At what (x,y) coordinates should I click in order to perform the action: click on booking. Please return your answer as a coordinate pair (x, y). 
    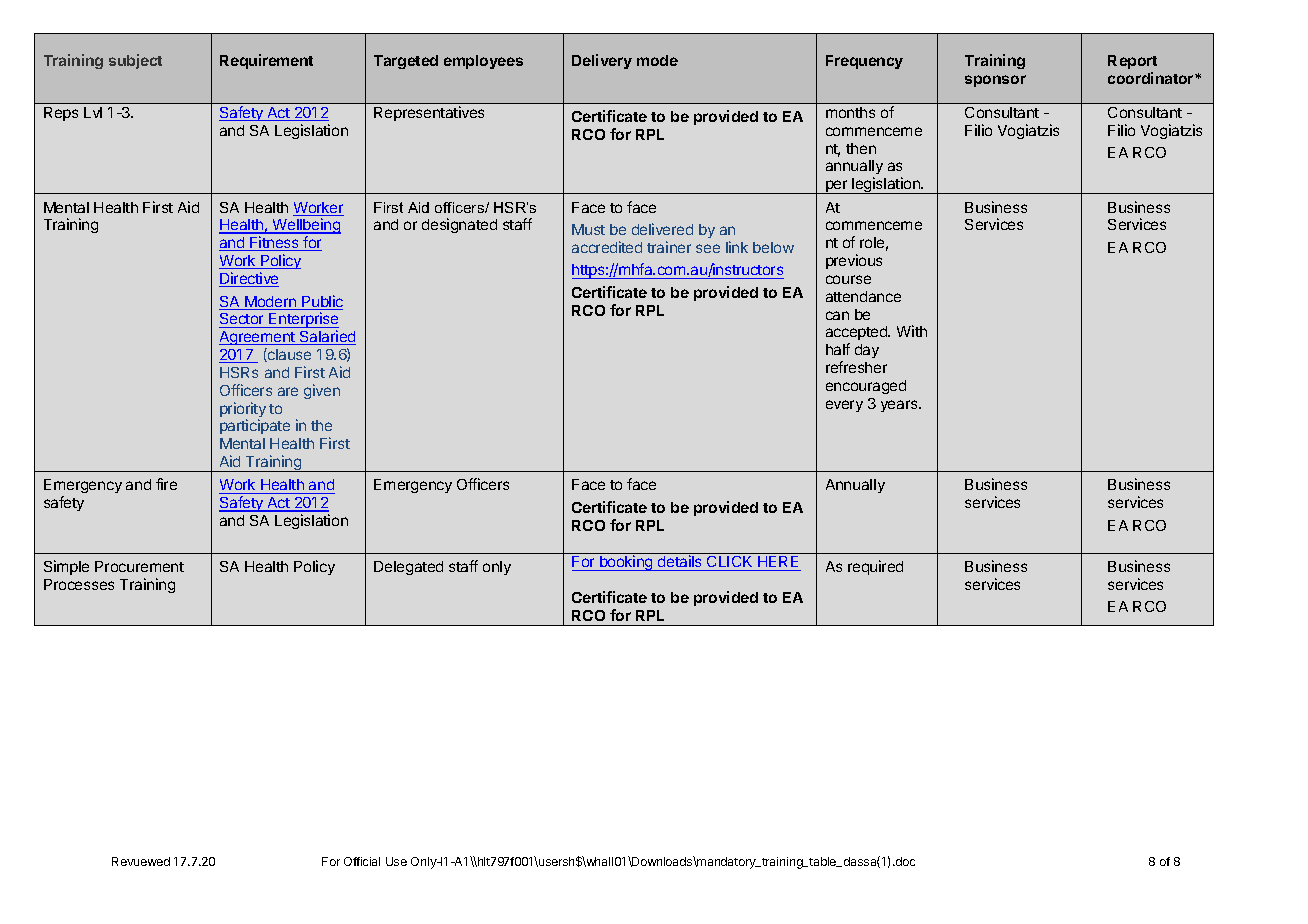
    Looking at the image, I should click on (626, 563).
